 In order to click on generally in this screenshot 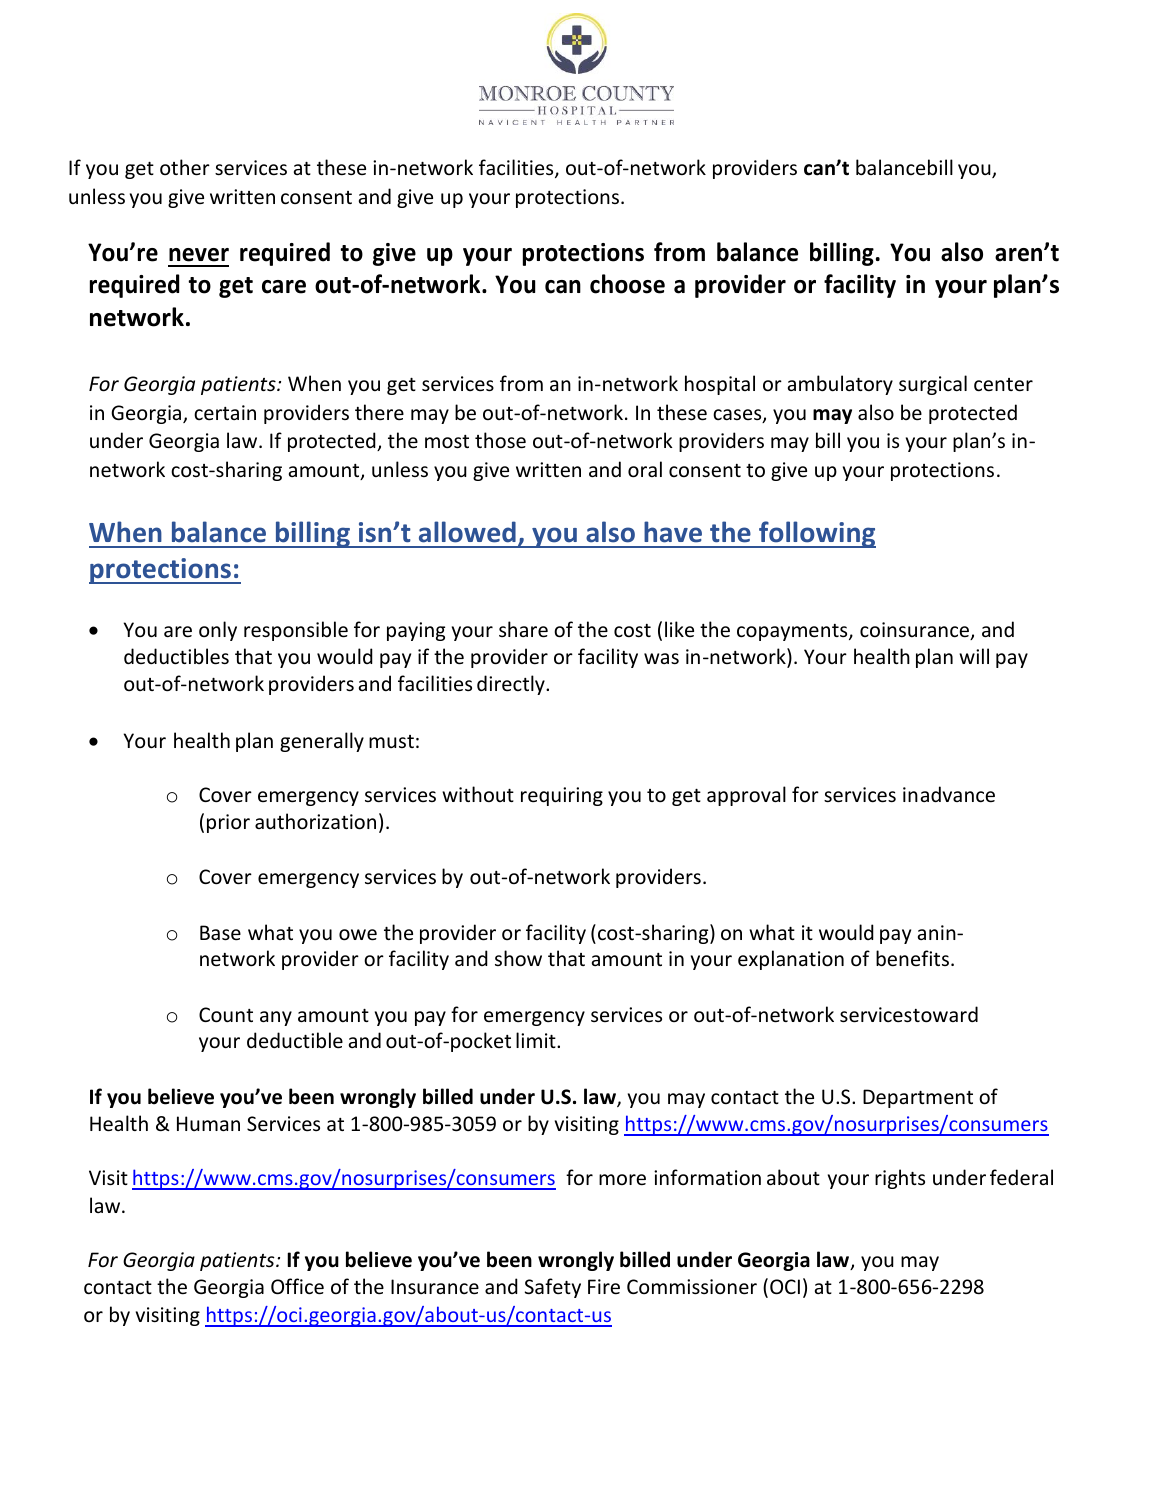, I will do `click(322, 742)`.
